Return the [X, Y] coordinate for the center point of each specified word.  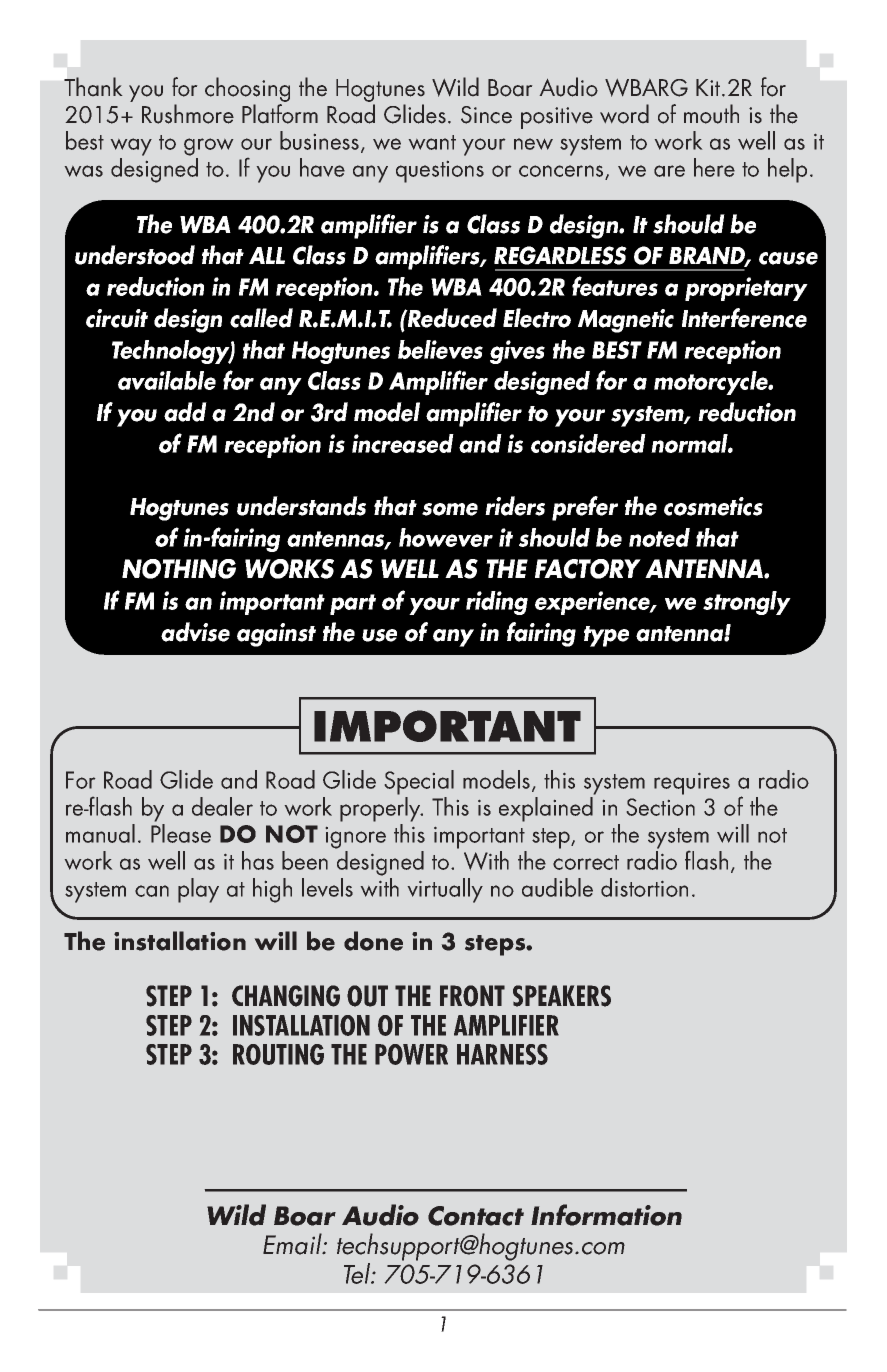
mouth [711, 114]
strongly [747, 603]
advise [195, 632]
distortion [644, 887]
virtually [445, 890]
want [432, 142]
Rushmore [188, 114]
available [167, 380]
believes [440, 349]
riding [497, 603]
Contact [476, 1216]
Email [293, 1244]
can [152, 891]
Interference [744, 318]
